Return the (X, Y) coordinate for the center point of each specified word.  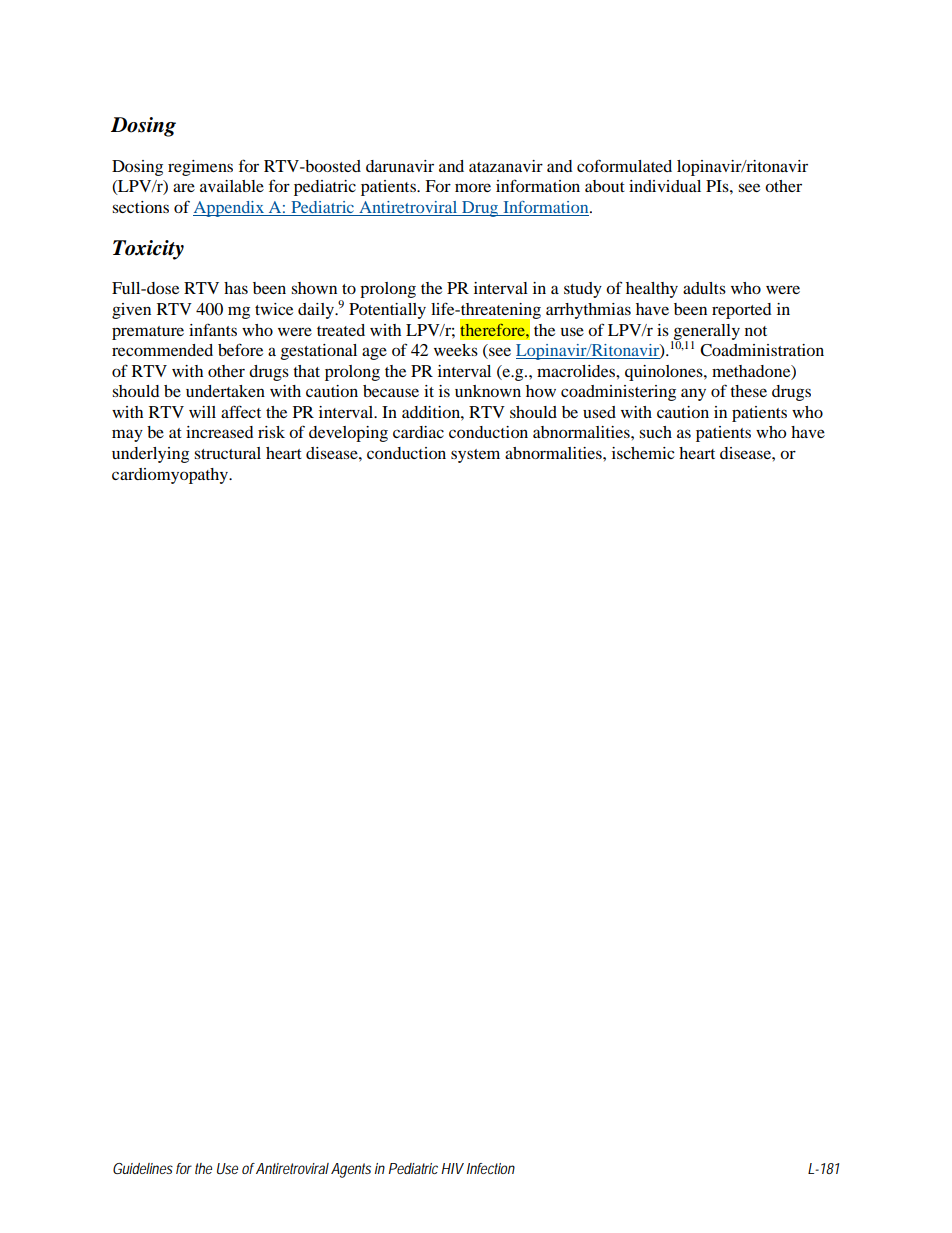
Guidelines (143, 1168)
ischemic (643, 453)
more (473, 187)
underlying (150, 455)
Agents (351, 1170)
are (184, 187)
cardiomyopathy (171, 476)
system (475, 456)
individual (665, 186)
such (655, 432)
